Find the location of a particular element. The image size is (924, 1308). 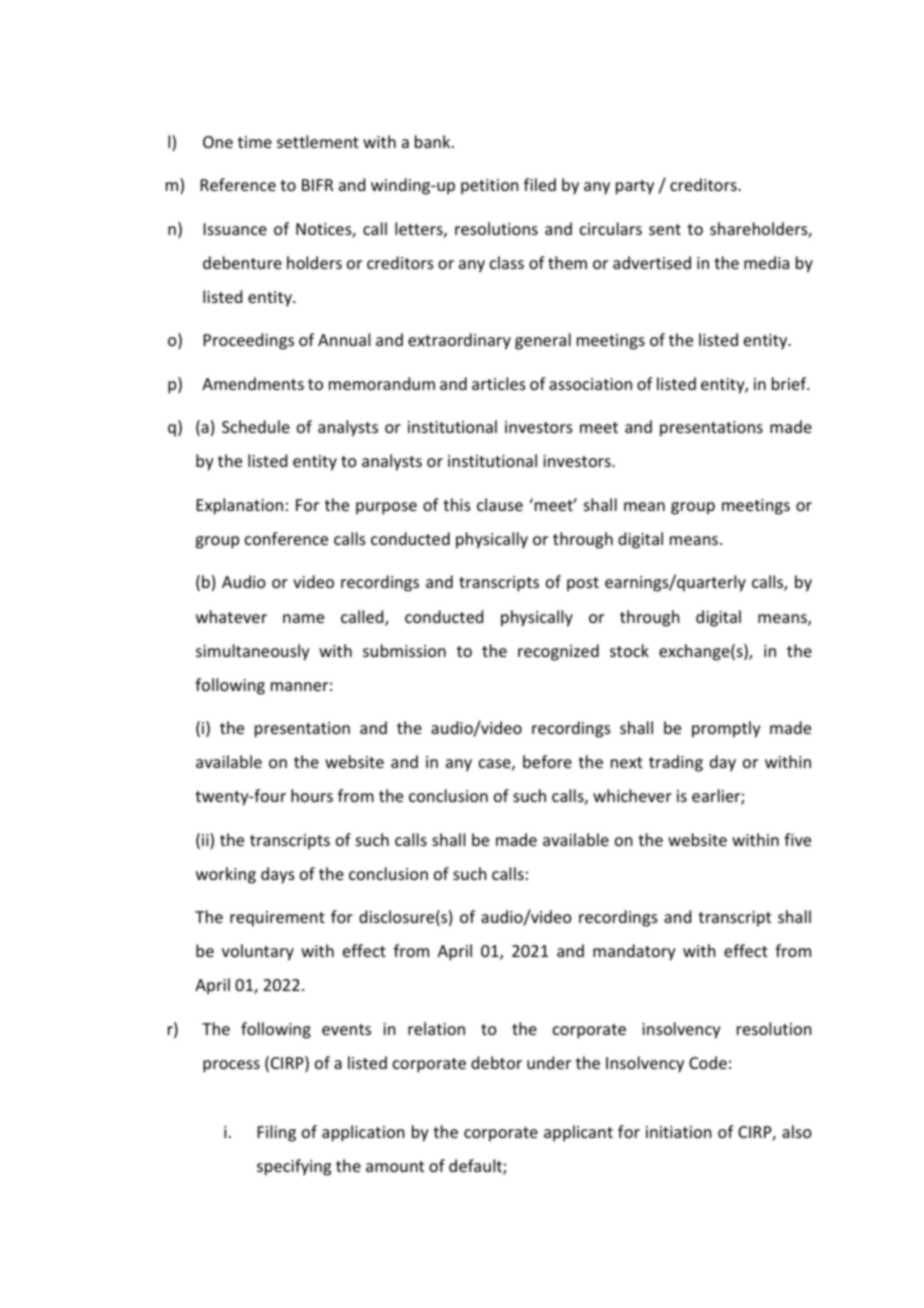

petition is located at coordinates (489, 187).
